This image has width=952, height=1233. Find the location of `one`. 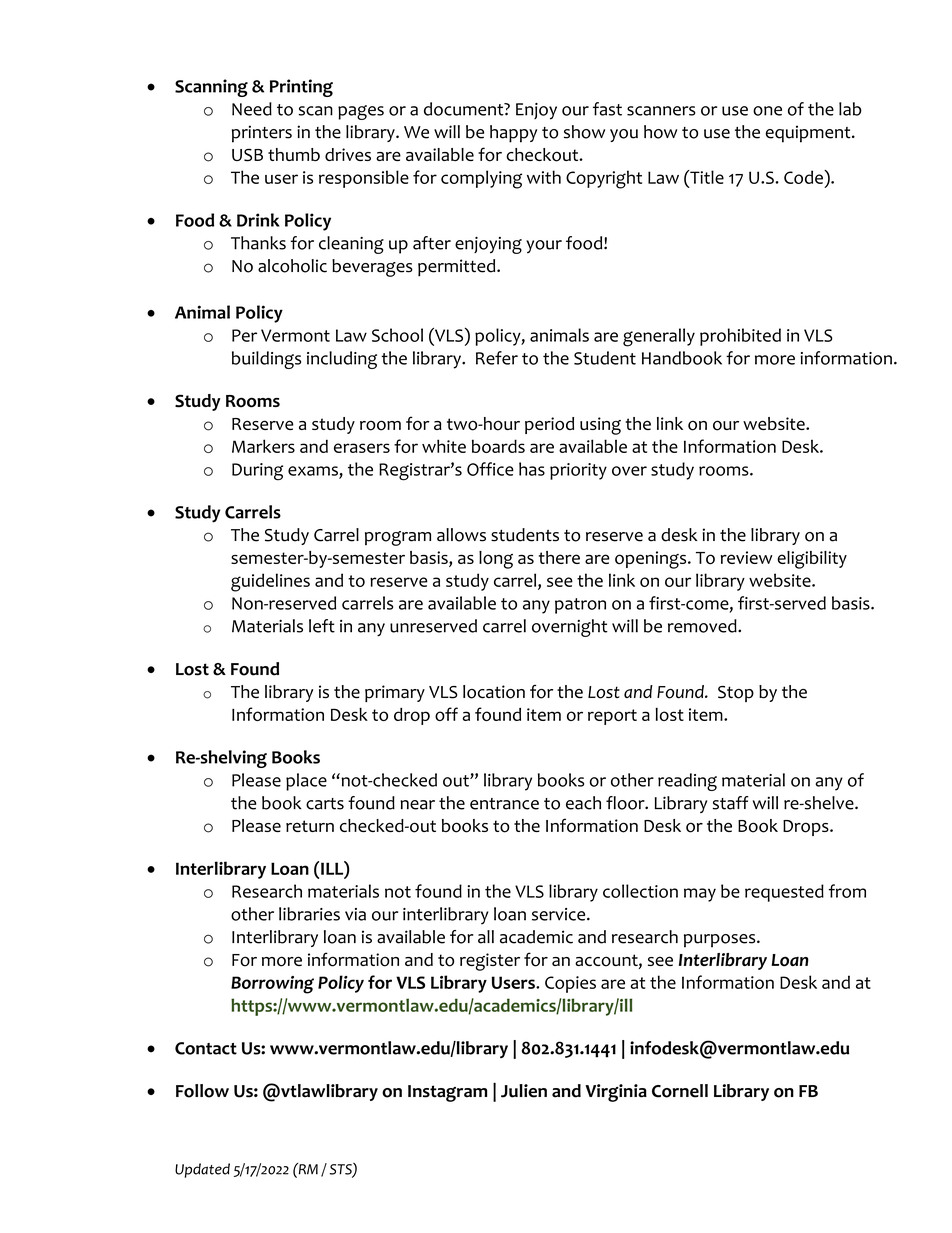

one is located at coordinates (767, 111).
